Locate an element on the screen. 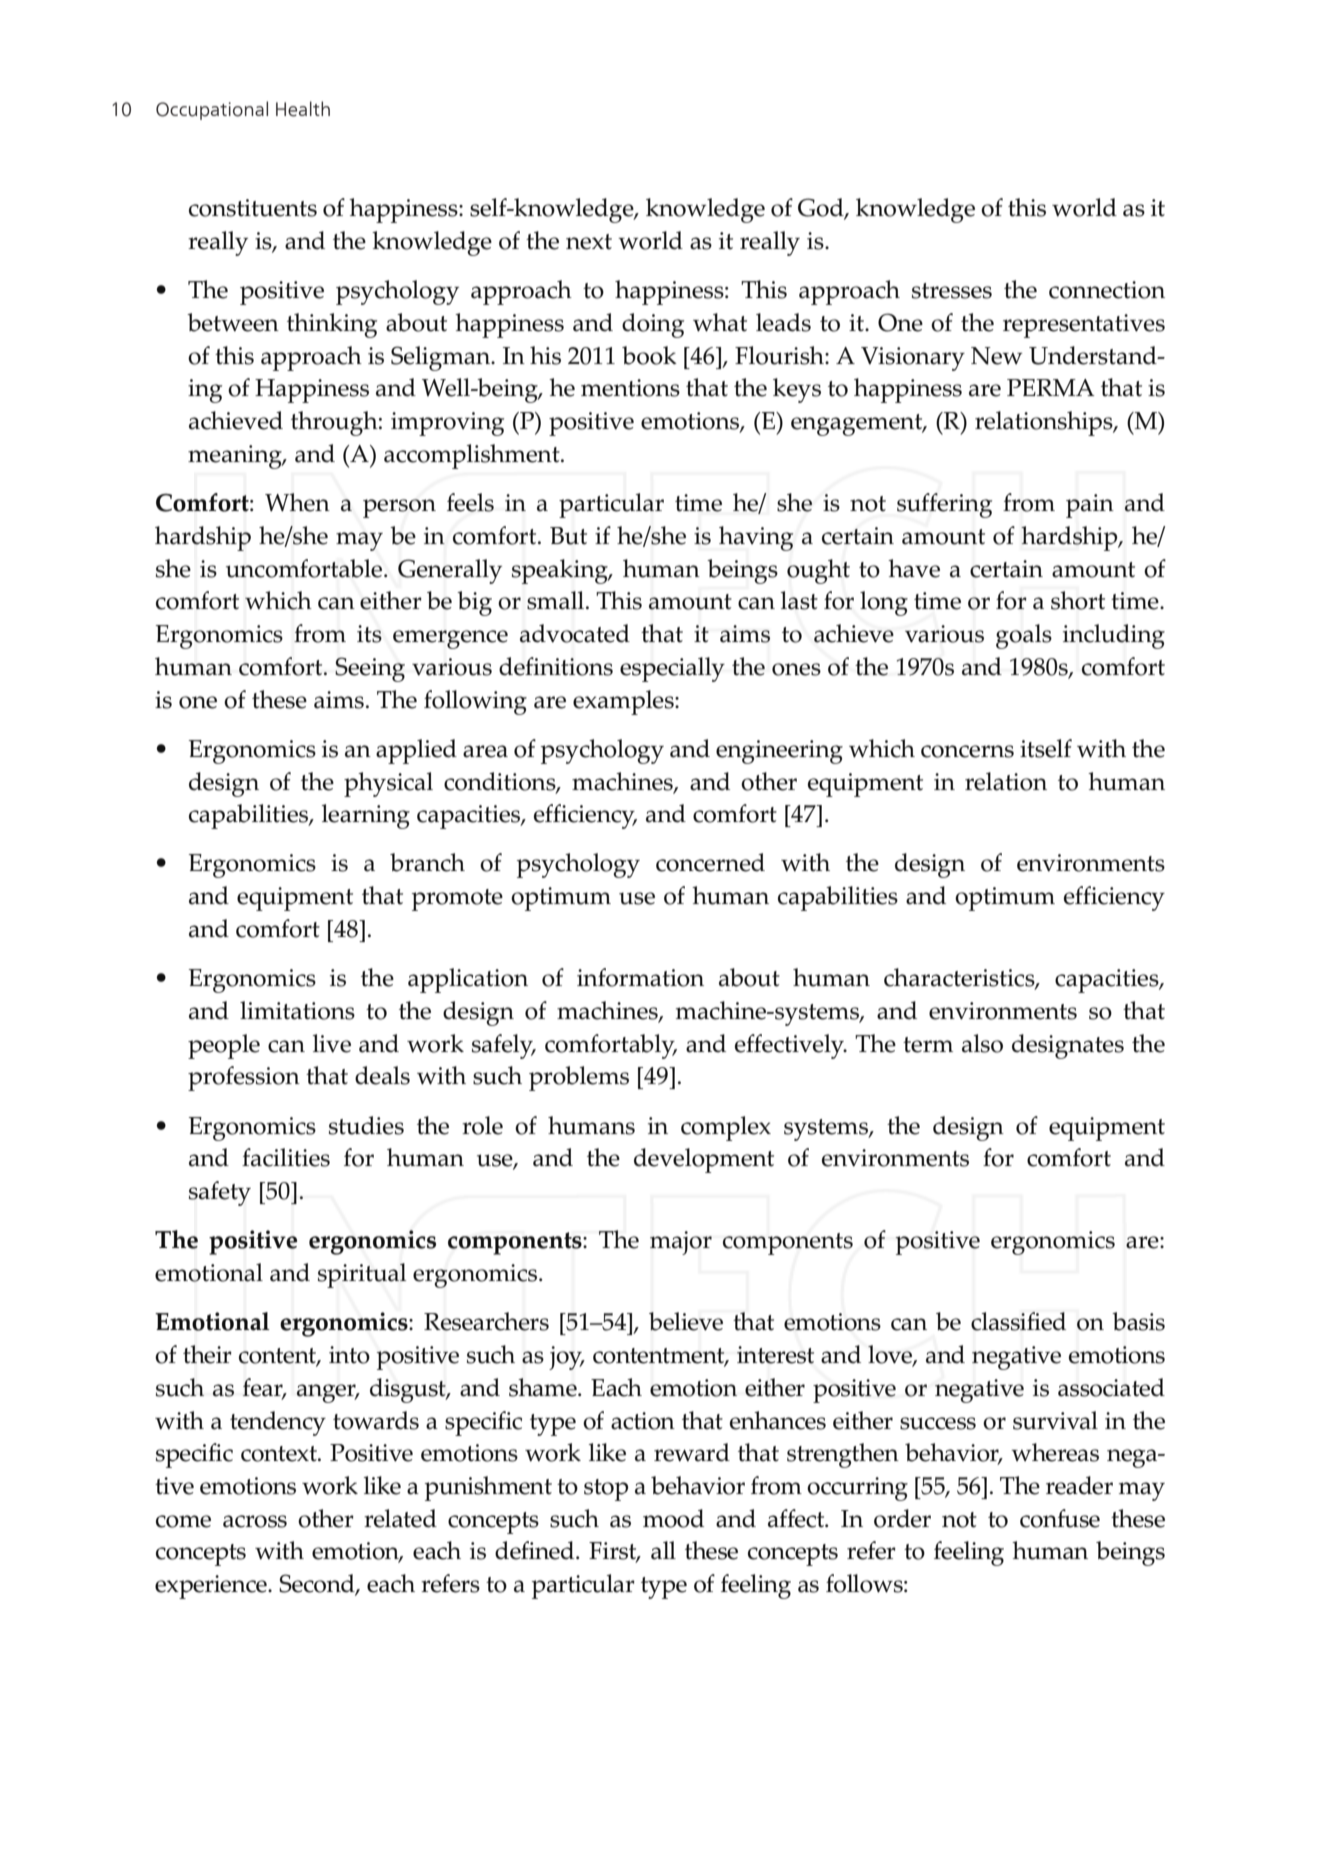 The height and width of the screenshot is (1865, 1321). stresses is located at coordinates (952, 291).
